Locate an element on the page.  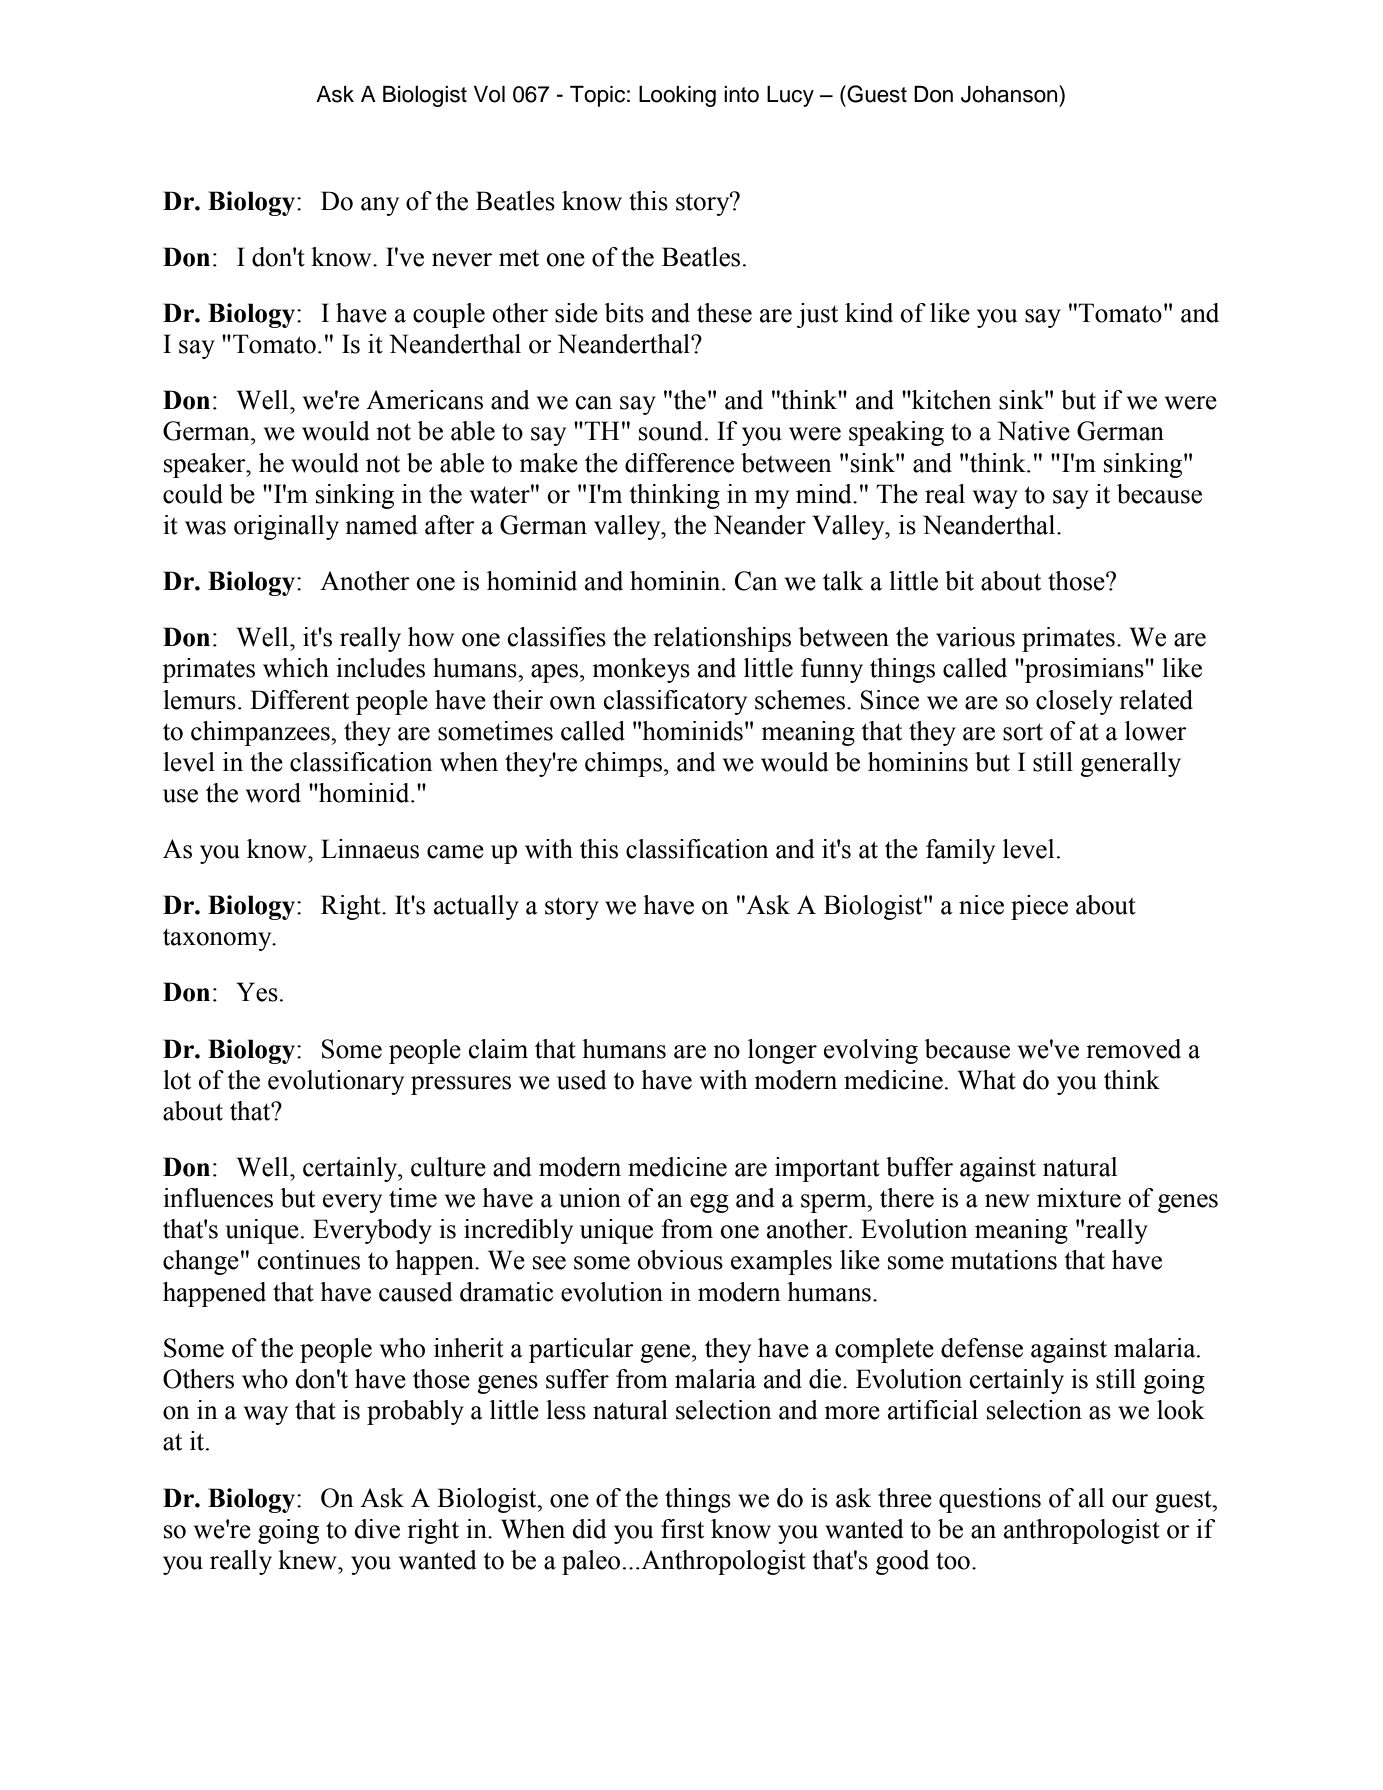
chimps is located at coordinates (623, 764).
